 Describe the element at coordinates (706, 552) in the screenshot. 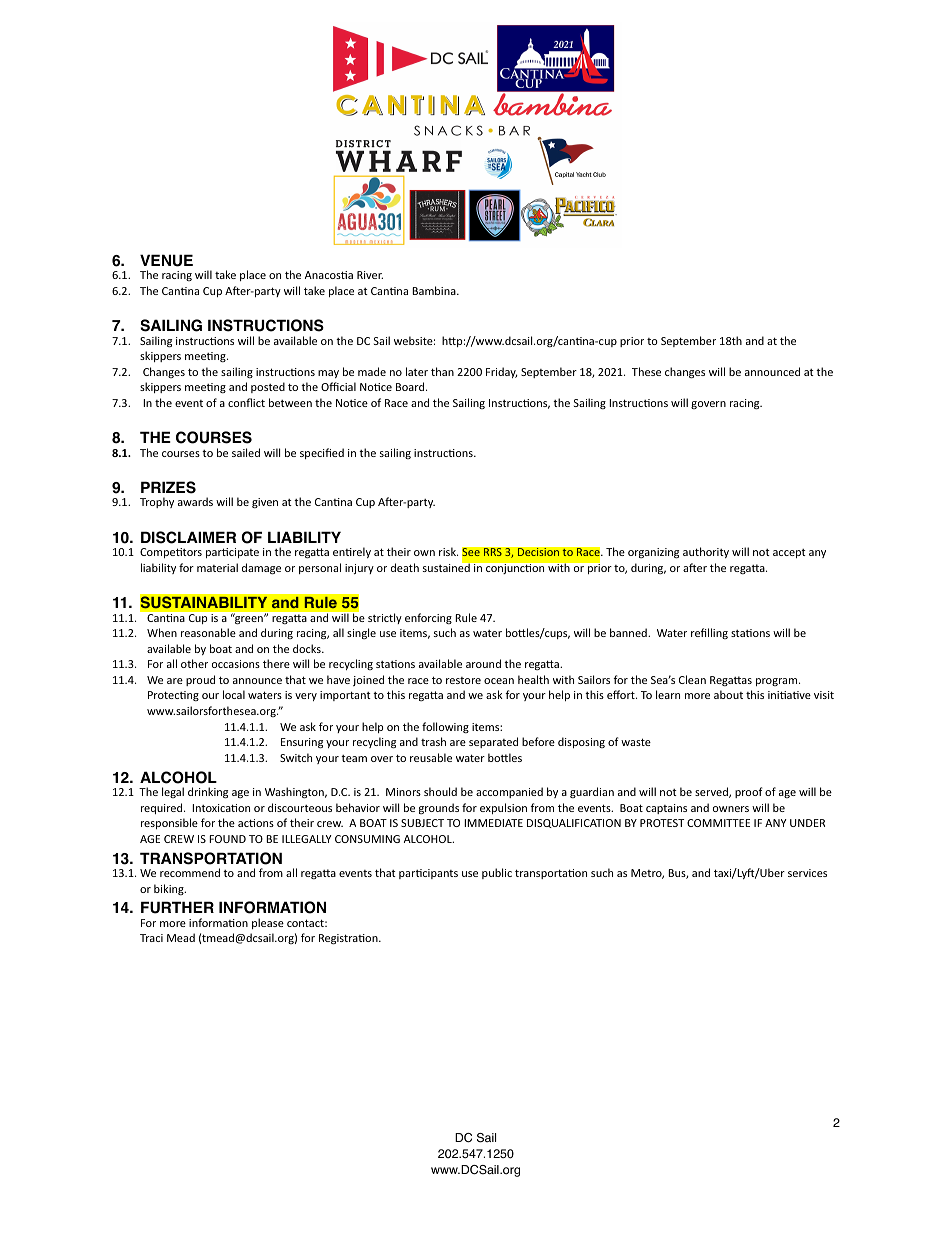

I see `authority` at that location.
